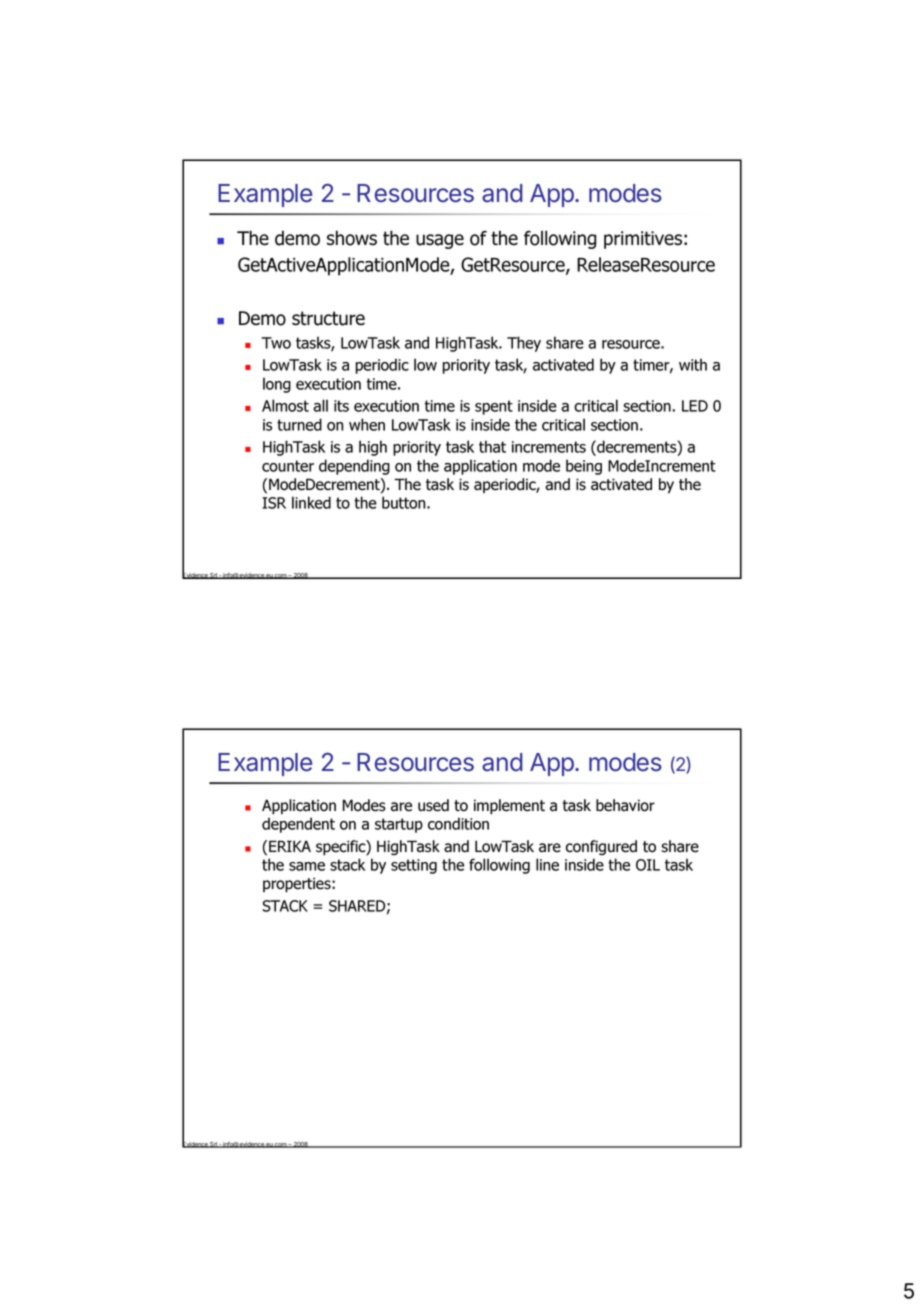 The image size is (924, 1308). Describe the element at coordinates (492, 446) in the document. I see `that` at that location.
